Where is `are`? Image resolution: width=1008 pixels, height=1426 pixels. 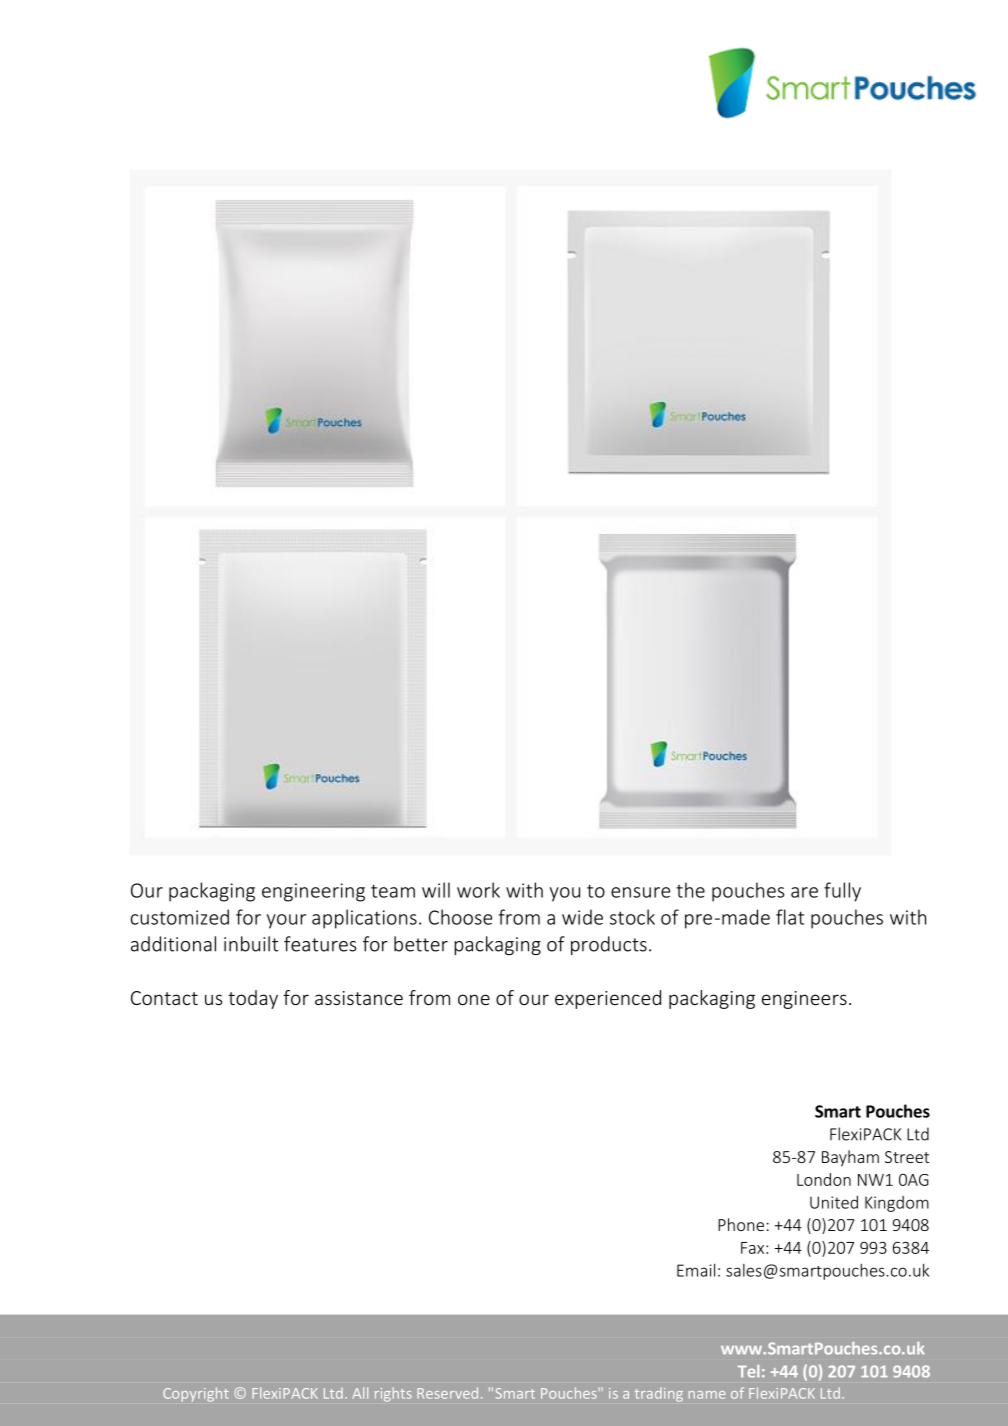 are is located at coordinates (804, 892).
